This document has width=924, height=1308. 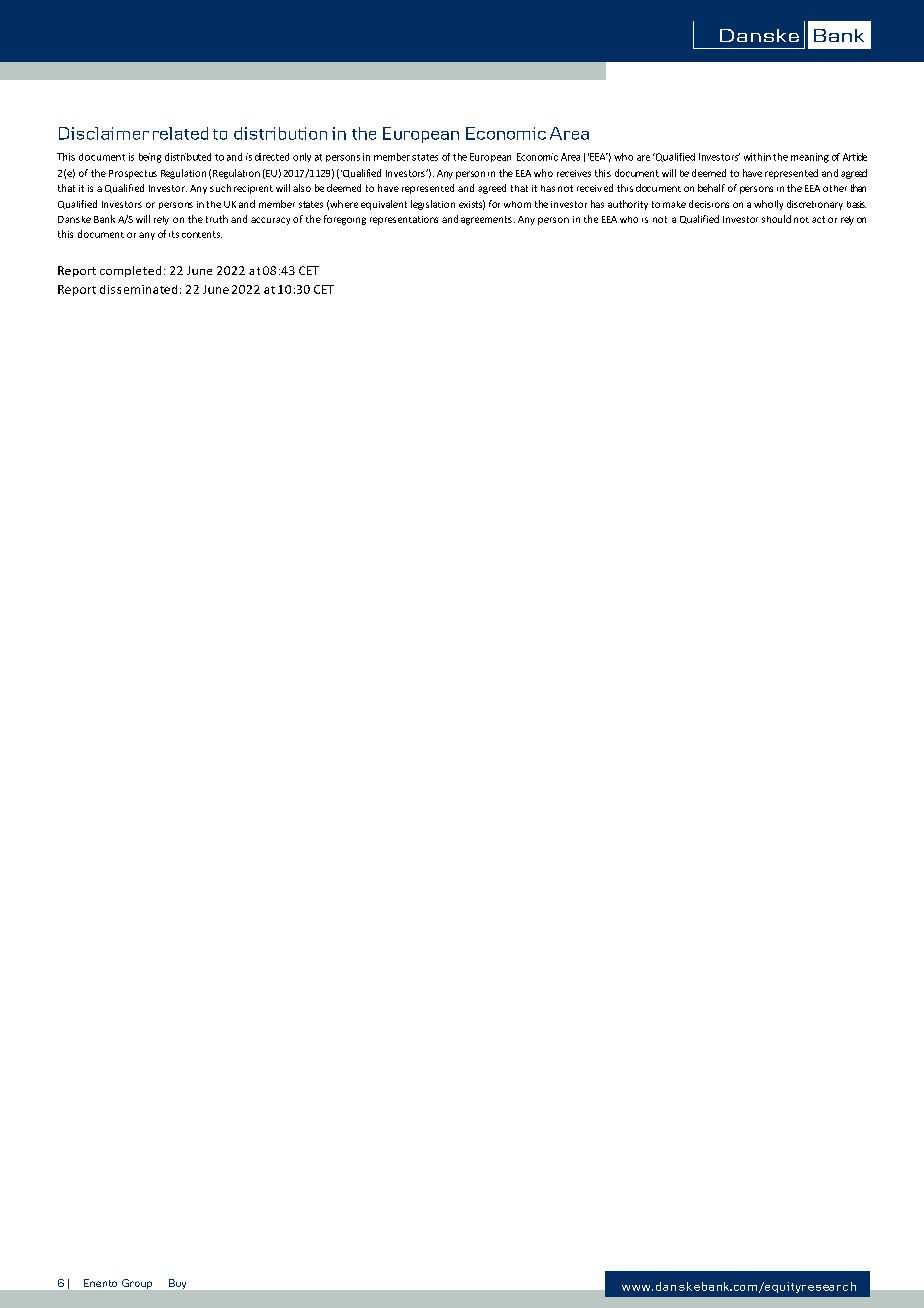 I want to click on Buy, so click(x=177, y=1284).
